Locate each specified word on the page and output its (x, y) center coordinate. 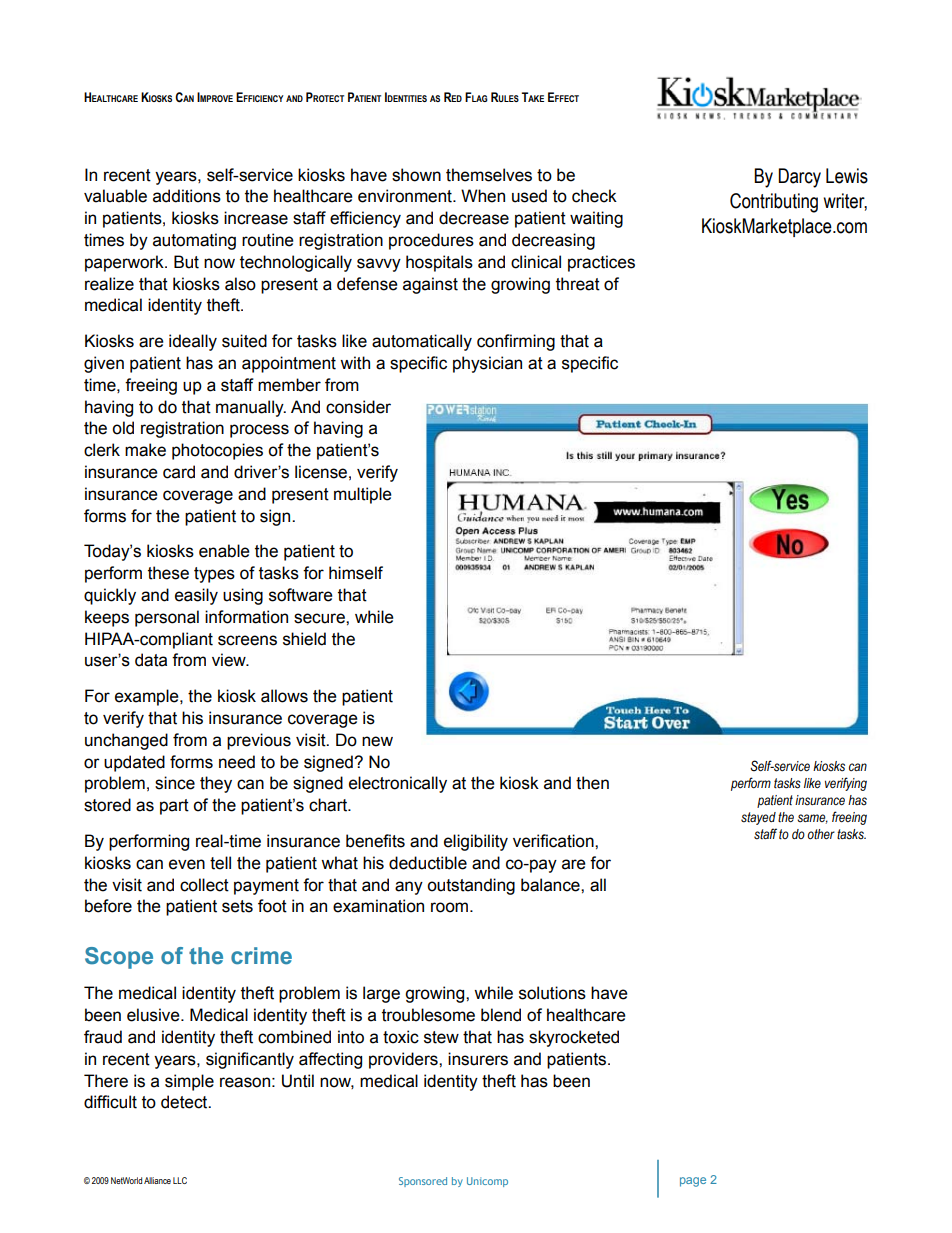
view (230, 660)
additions (187, 196)
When (483, 196)
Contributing (774, 203)
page (693, 1182)
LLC (180, 1180)
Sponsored (423, 1182)
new (377, 741)
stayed (758, 818)
